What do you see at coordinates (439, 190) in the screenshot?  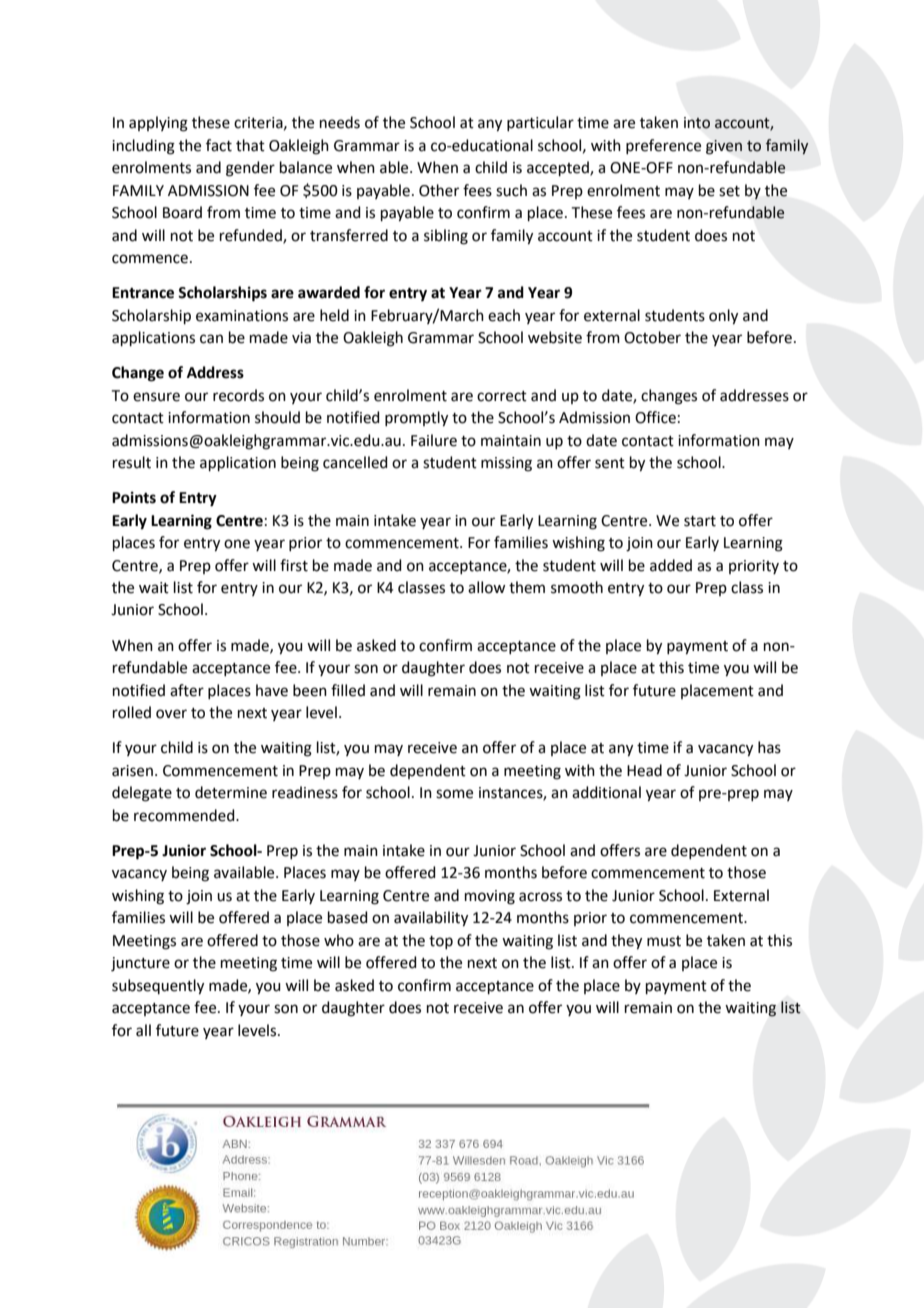 I see `Other` at bounding box center [439, 190].
